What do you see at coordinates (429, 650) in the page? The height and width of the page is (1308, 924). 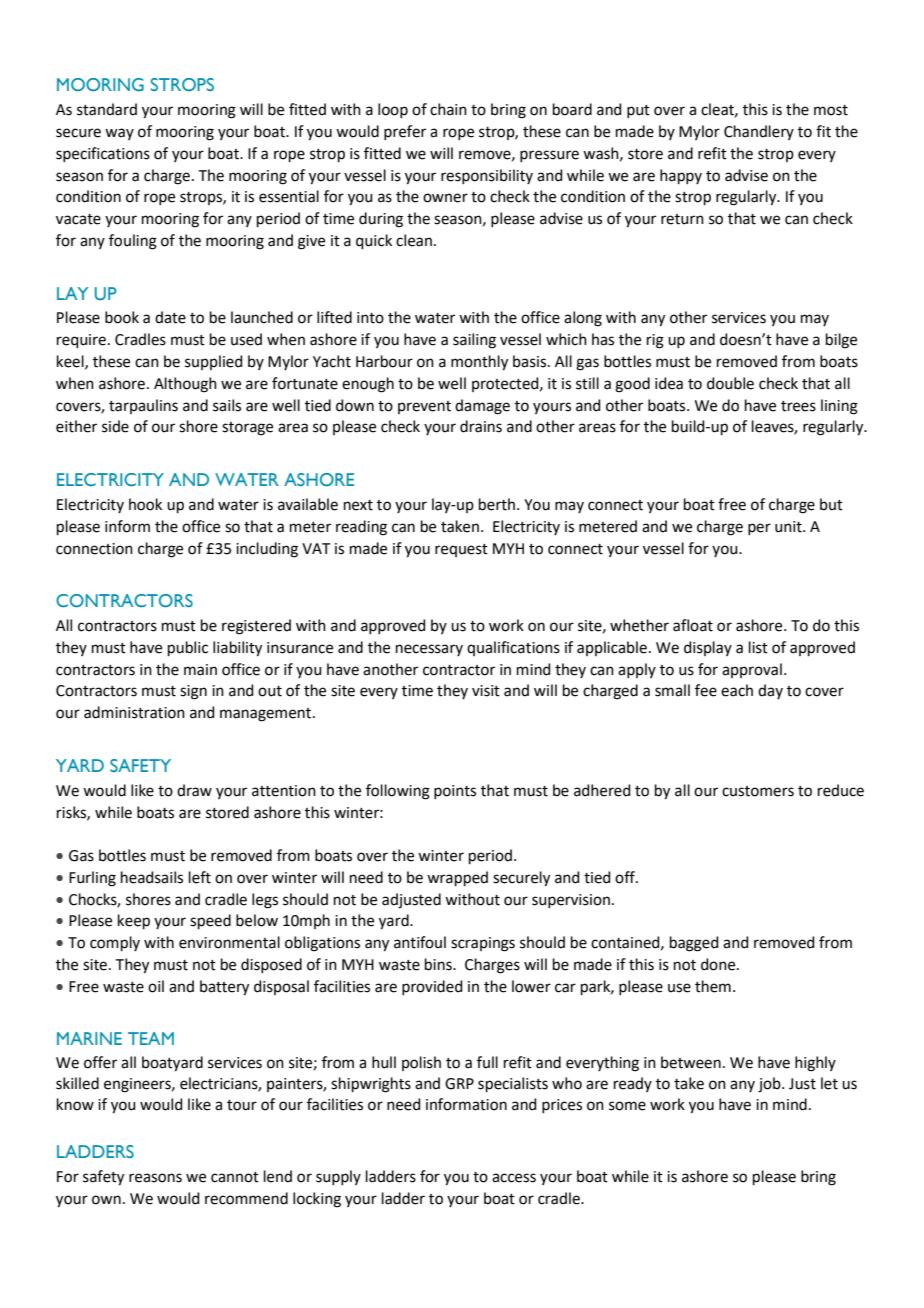 I see `necessary` at bounding box center [429, 650].
